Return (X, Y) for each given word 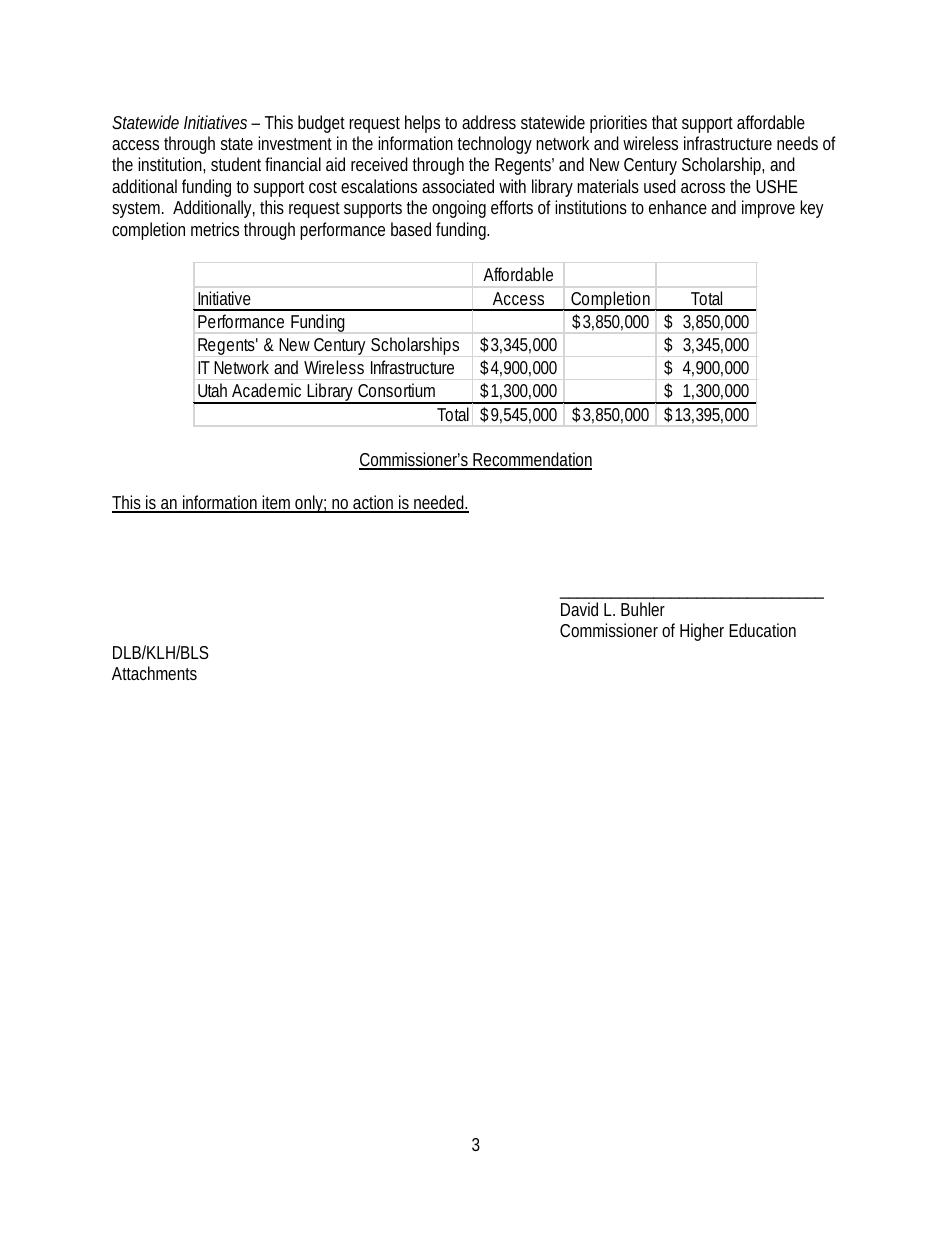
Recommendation (531, 460)
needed (438, 503)
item (275, 503)
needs (797, 143)
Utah (212, 390)
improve (768, 209)
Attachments (154, 673)
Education (762, 630)
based (411, 229)
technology (494, 145)
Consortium (396, 390)
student (236, 164)
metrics (215, 229)
